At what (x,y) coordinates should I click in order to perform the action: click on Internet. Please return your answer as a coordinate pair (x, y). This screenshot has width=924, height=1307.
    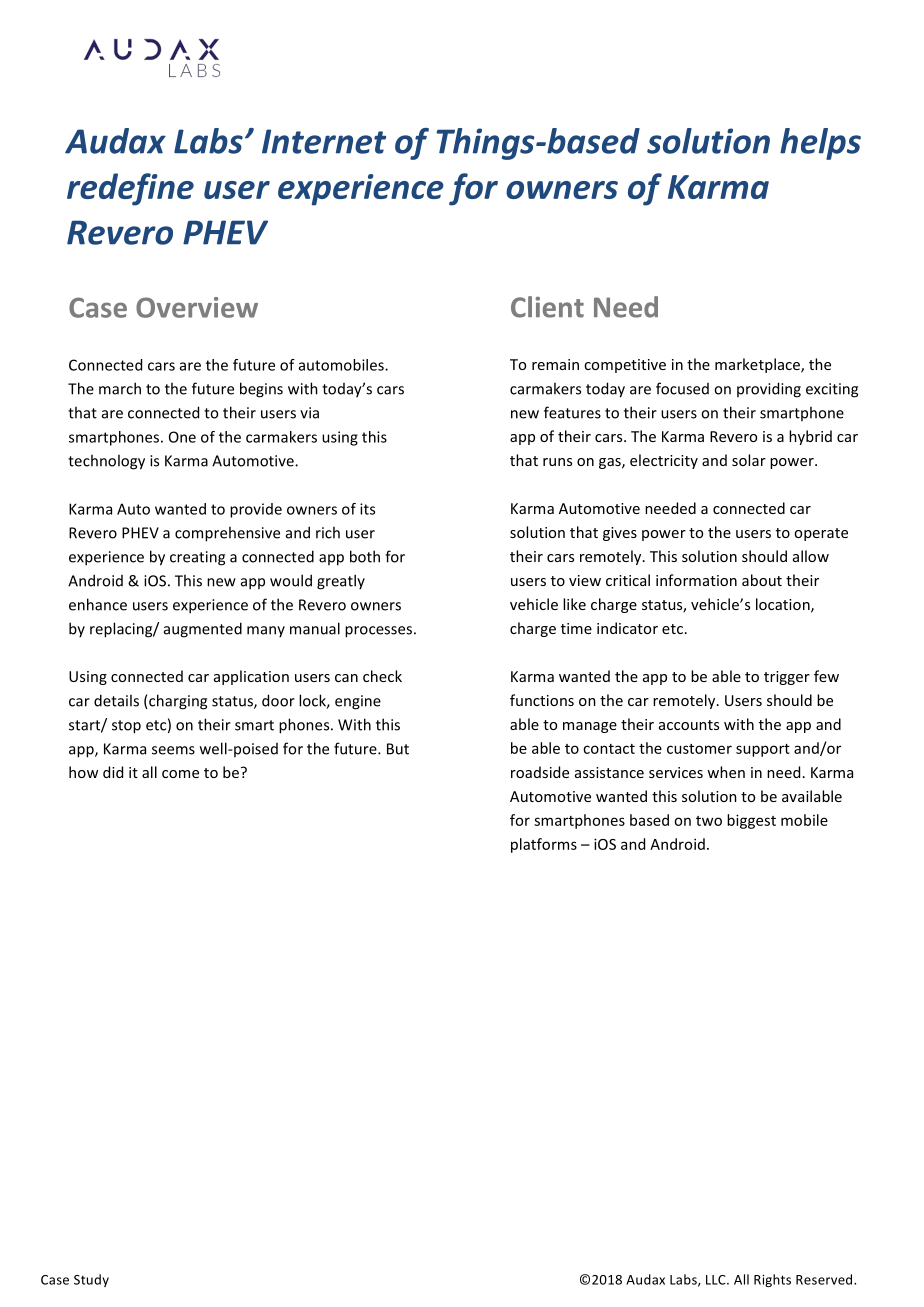
    Looking at the image, I should click on (324, 141).
